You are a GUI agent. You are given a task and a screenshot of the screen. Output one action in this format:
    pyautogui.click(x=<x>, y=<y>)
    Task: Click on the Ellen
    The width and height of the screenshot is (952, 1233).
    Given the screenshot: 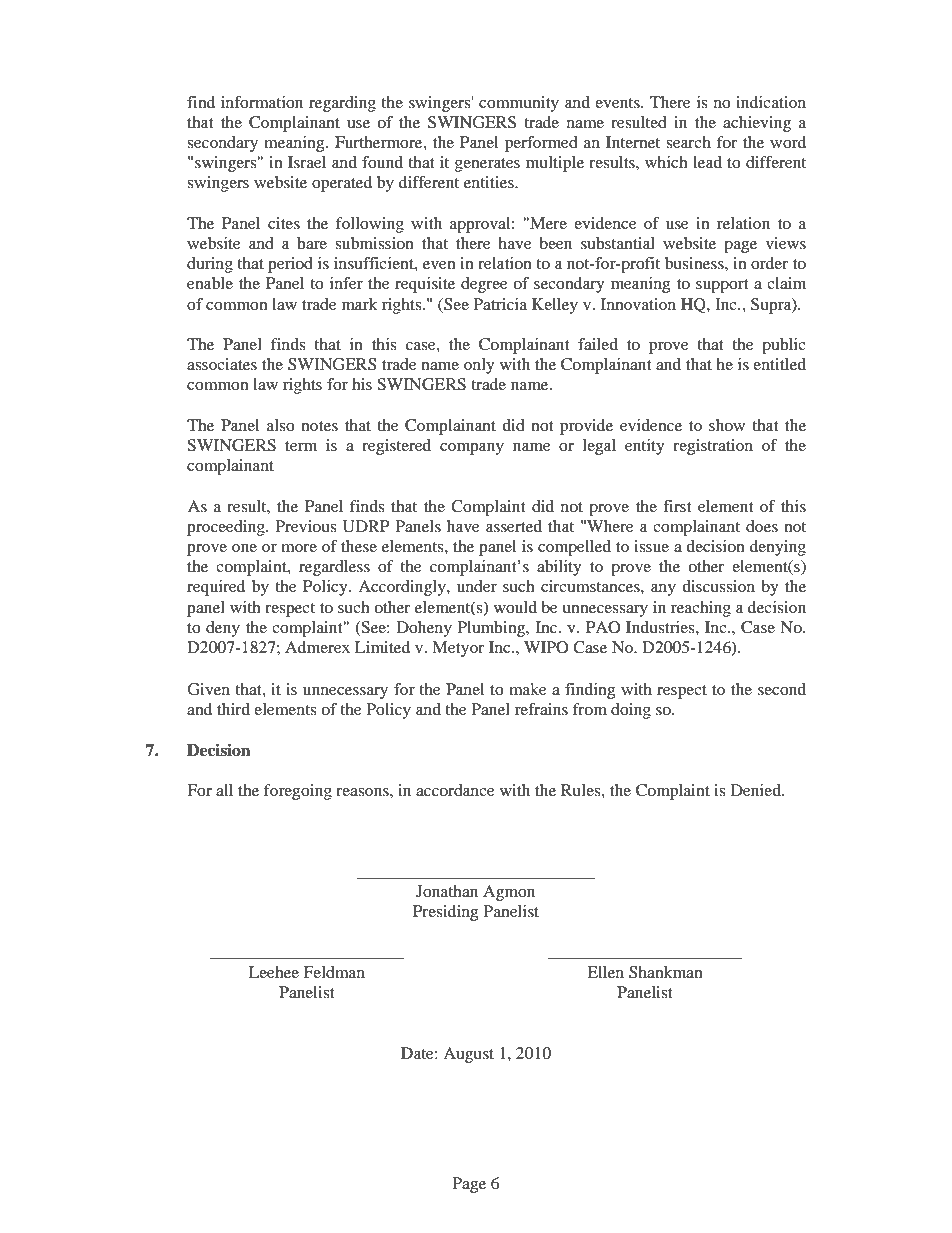 What is the action you would take?
    pyautogui.click(x=605, y=972)
